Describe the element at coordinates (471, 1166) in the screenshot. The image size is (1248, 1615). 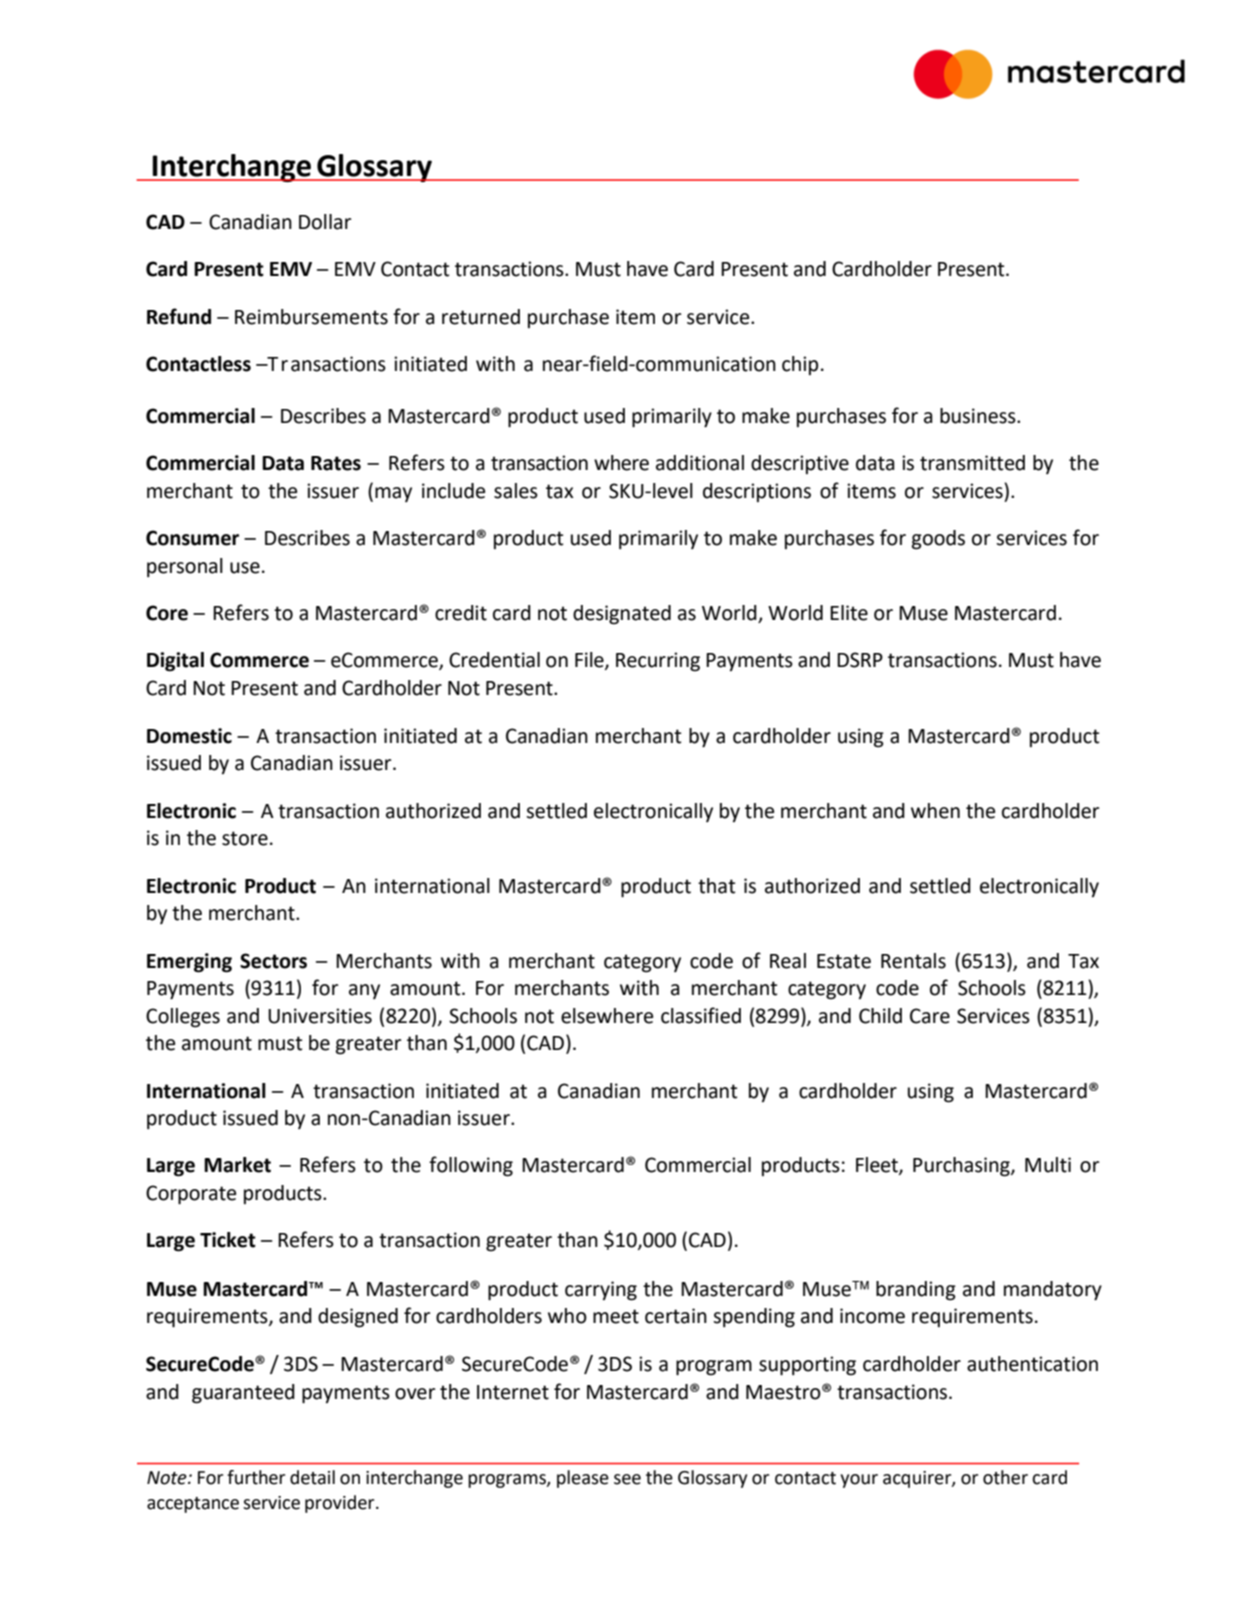
I see `following` at that location.
